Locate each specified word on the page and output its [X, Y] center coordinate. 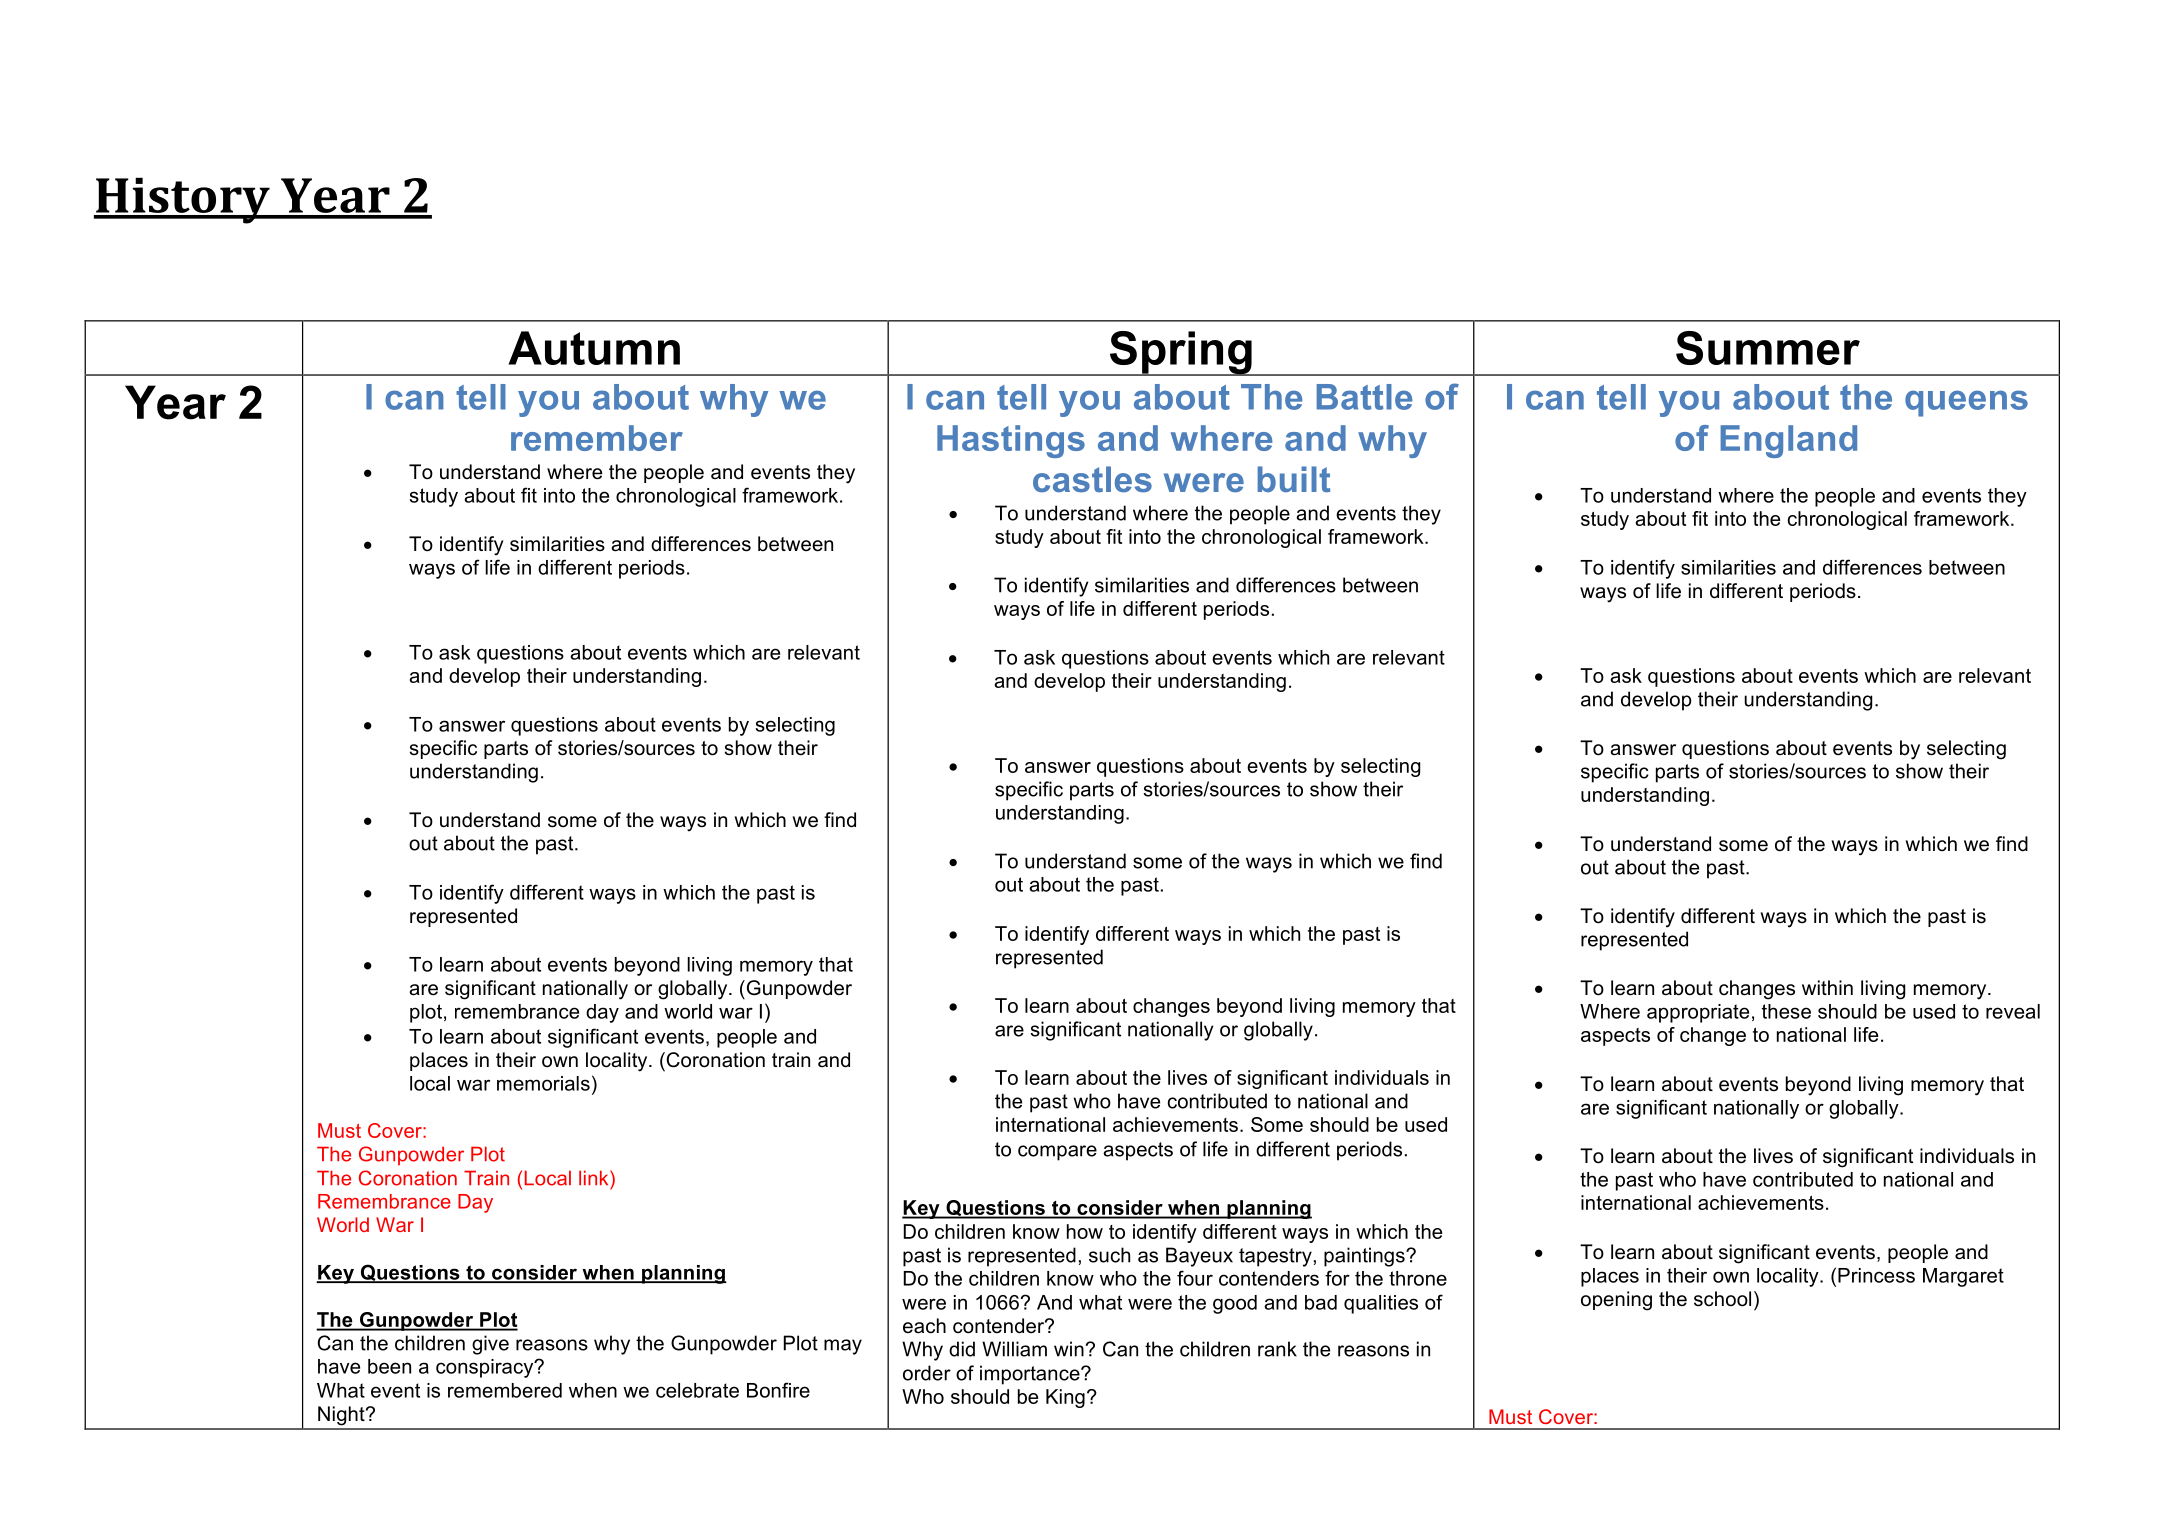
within [1827, 987]
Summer [1768, 348]
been [389, 1366]
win [1069, 1349]
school [1722, 1299]
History [183, 200]
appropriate [1698, 1013]
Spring [1180, 353]
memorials [543, 1083]
